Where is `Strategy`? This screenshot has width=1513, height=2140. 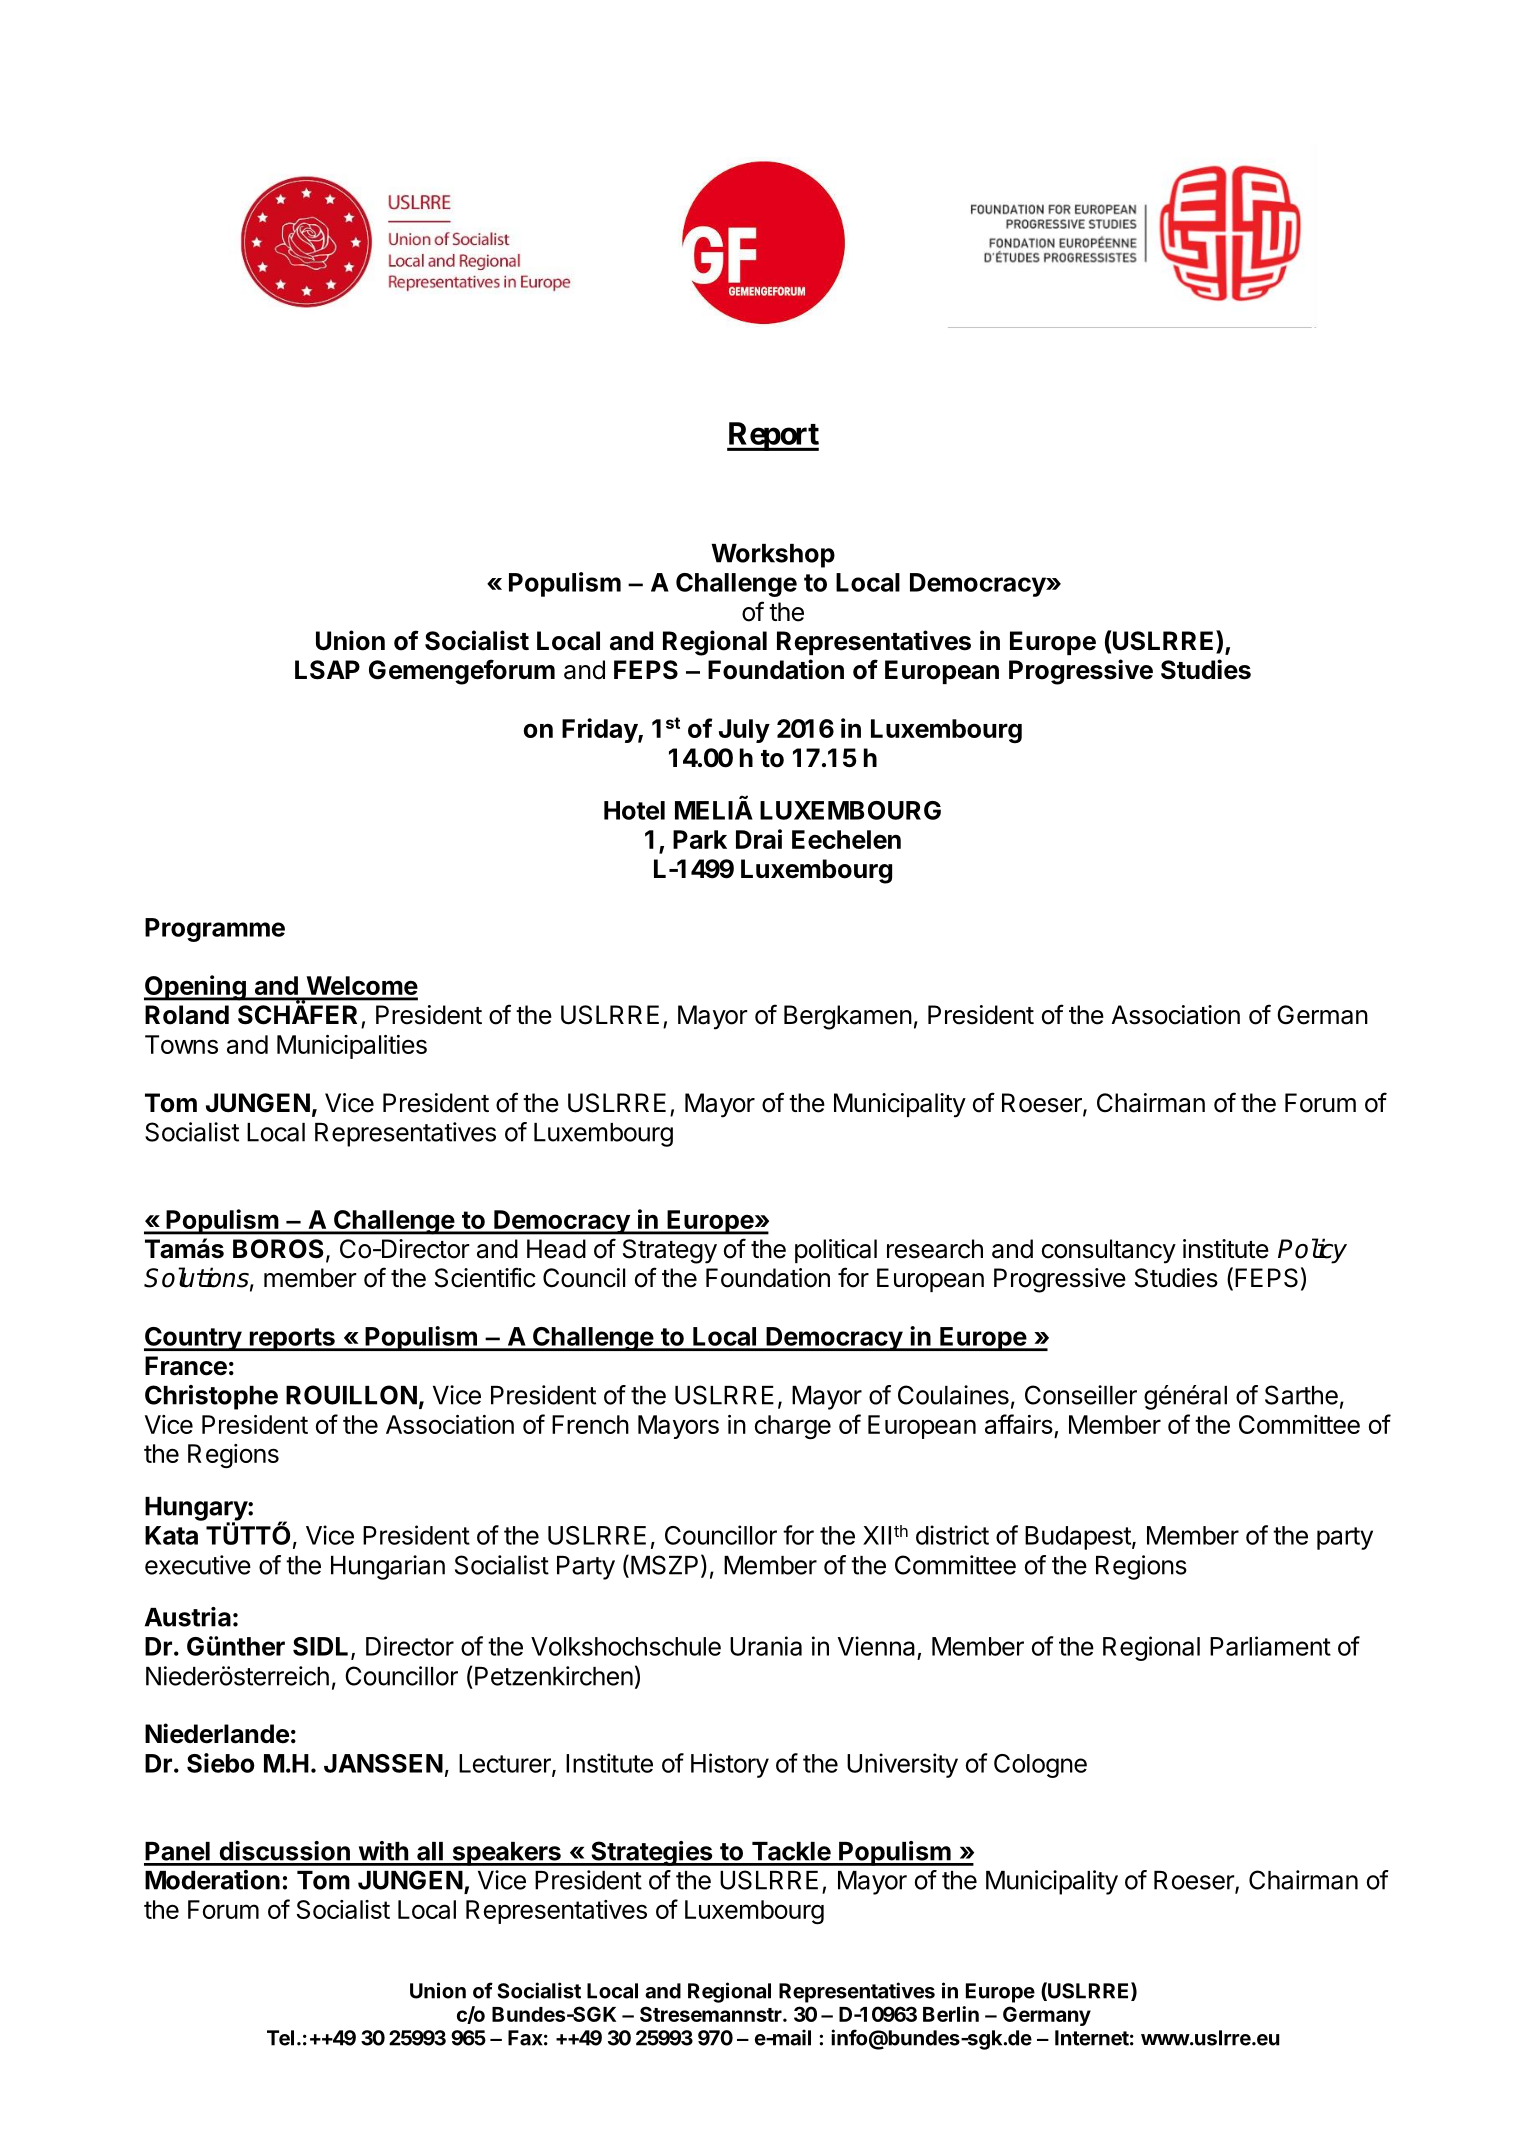
Strategy is located at coordinates (670, 1251).
